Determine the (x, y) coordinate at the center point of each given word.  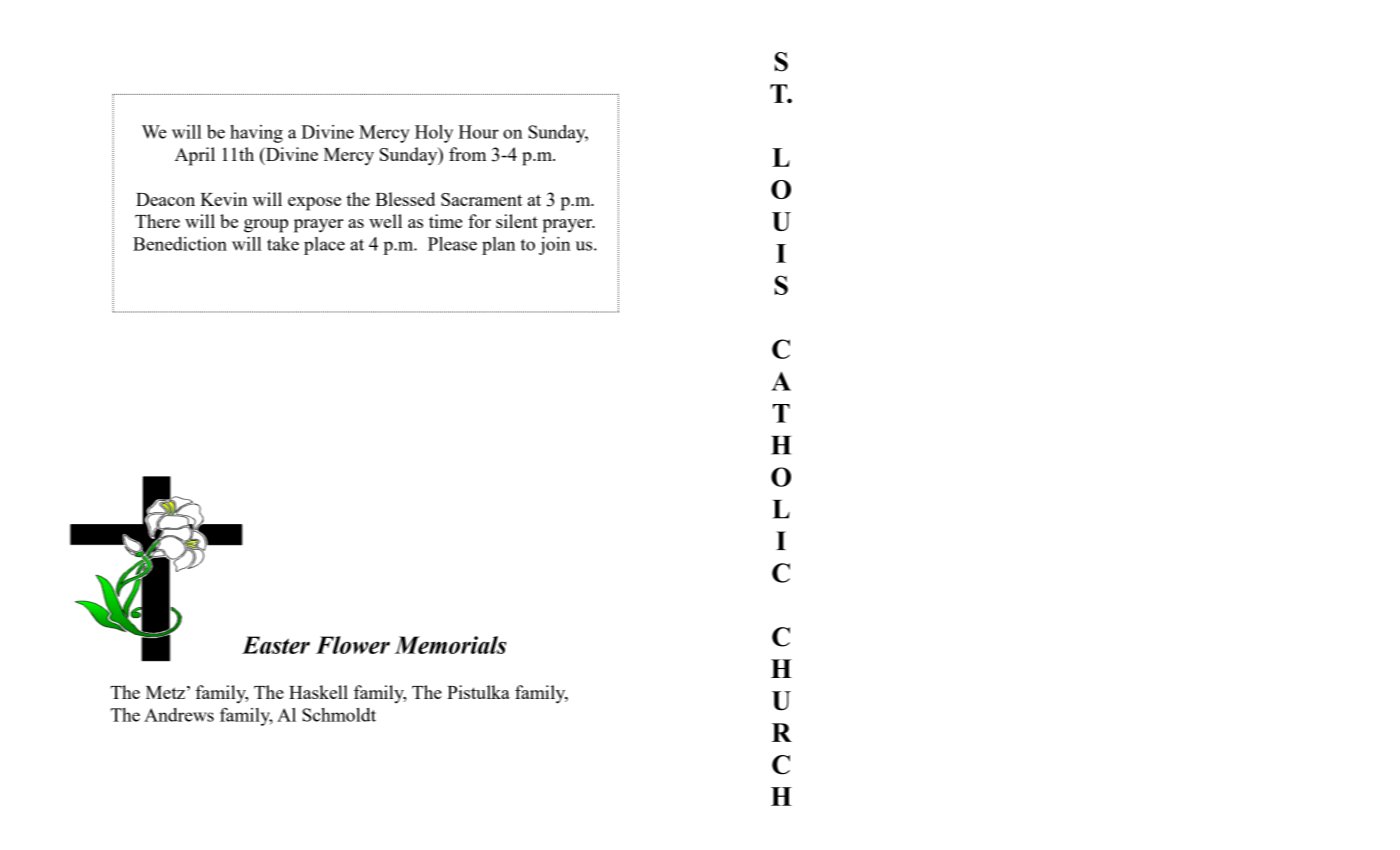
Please (452, 244)
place (324, 246)
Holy (434, 134)
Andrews (179, 715)
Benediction (180, 244)
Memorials (451, 645)
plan (498, 246)
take (283, 244)
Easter (276, 645)
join (554, 246)
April (195, 156)
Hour (478, 132)
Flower (353, 645)
